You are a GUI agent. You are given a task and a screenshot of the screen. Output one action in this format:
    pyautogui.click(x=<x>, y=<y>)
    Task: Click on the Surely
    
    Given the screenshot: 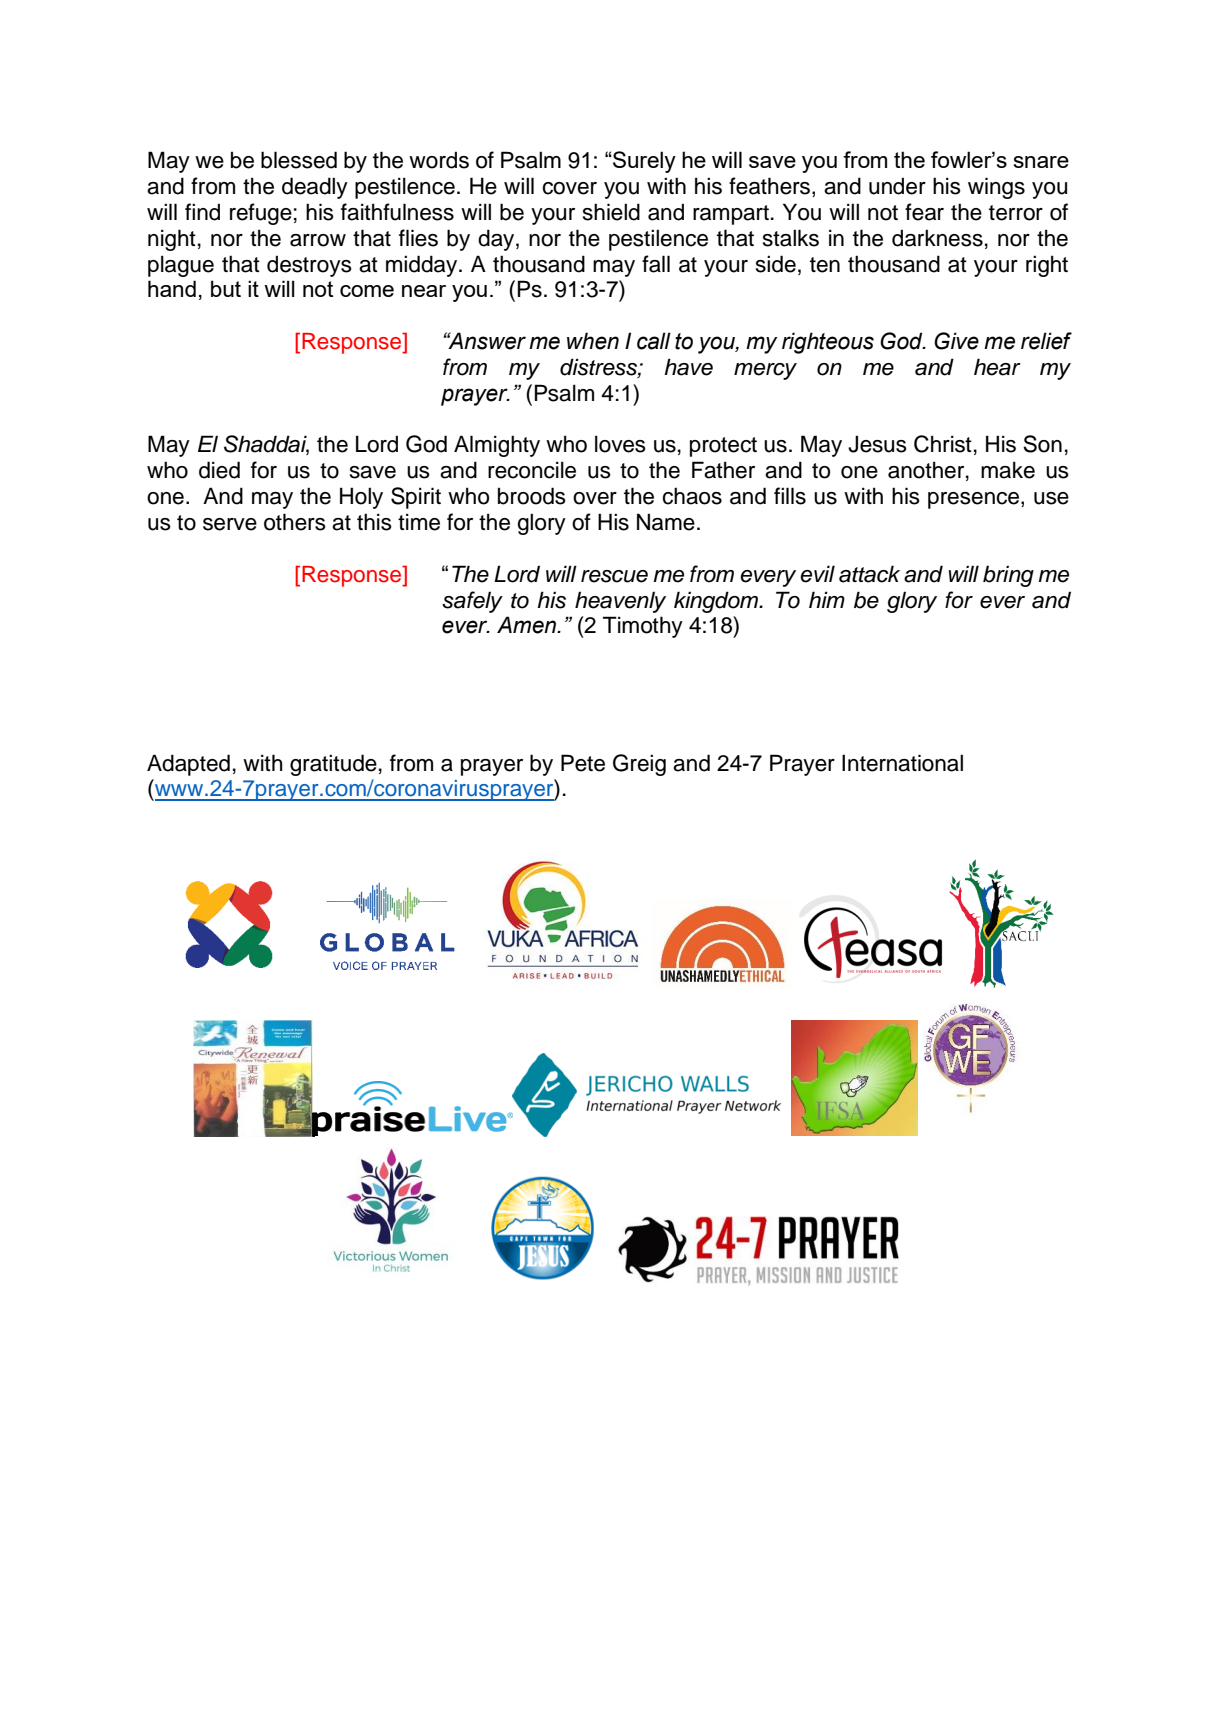 What is the action you would take?
    pyautogui.click(x=643, y=162)
